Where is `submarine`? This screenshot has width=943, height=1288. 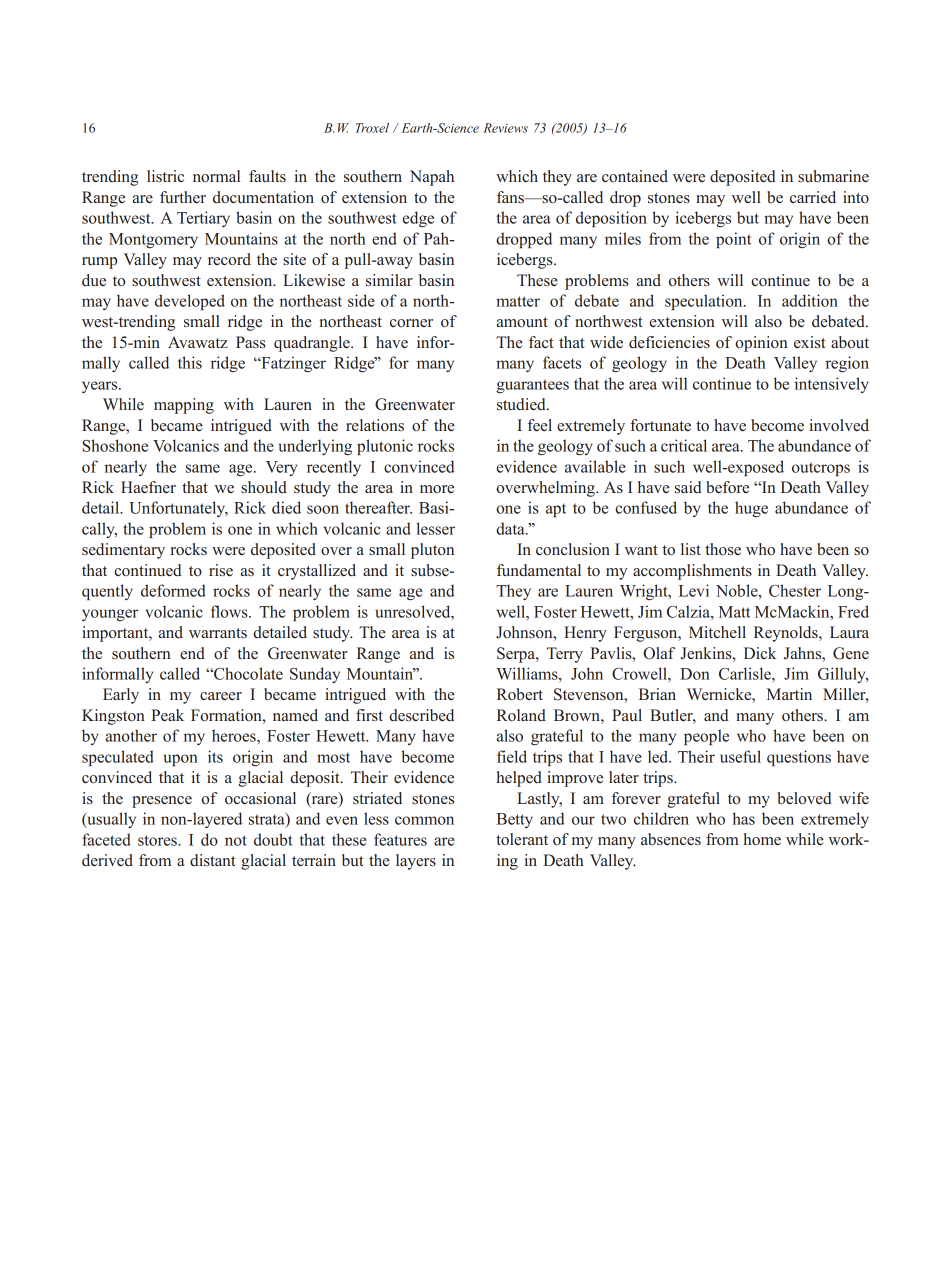
submarine is located at coordinates (833, 176).
